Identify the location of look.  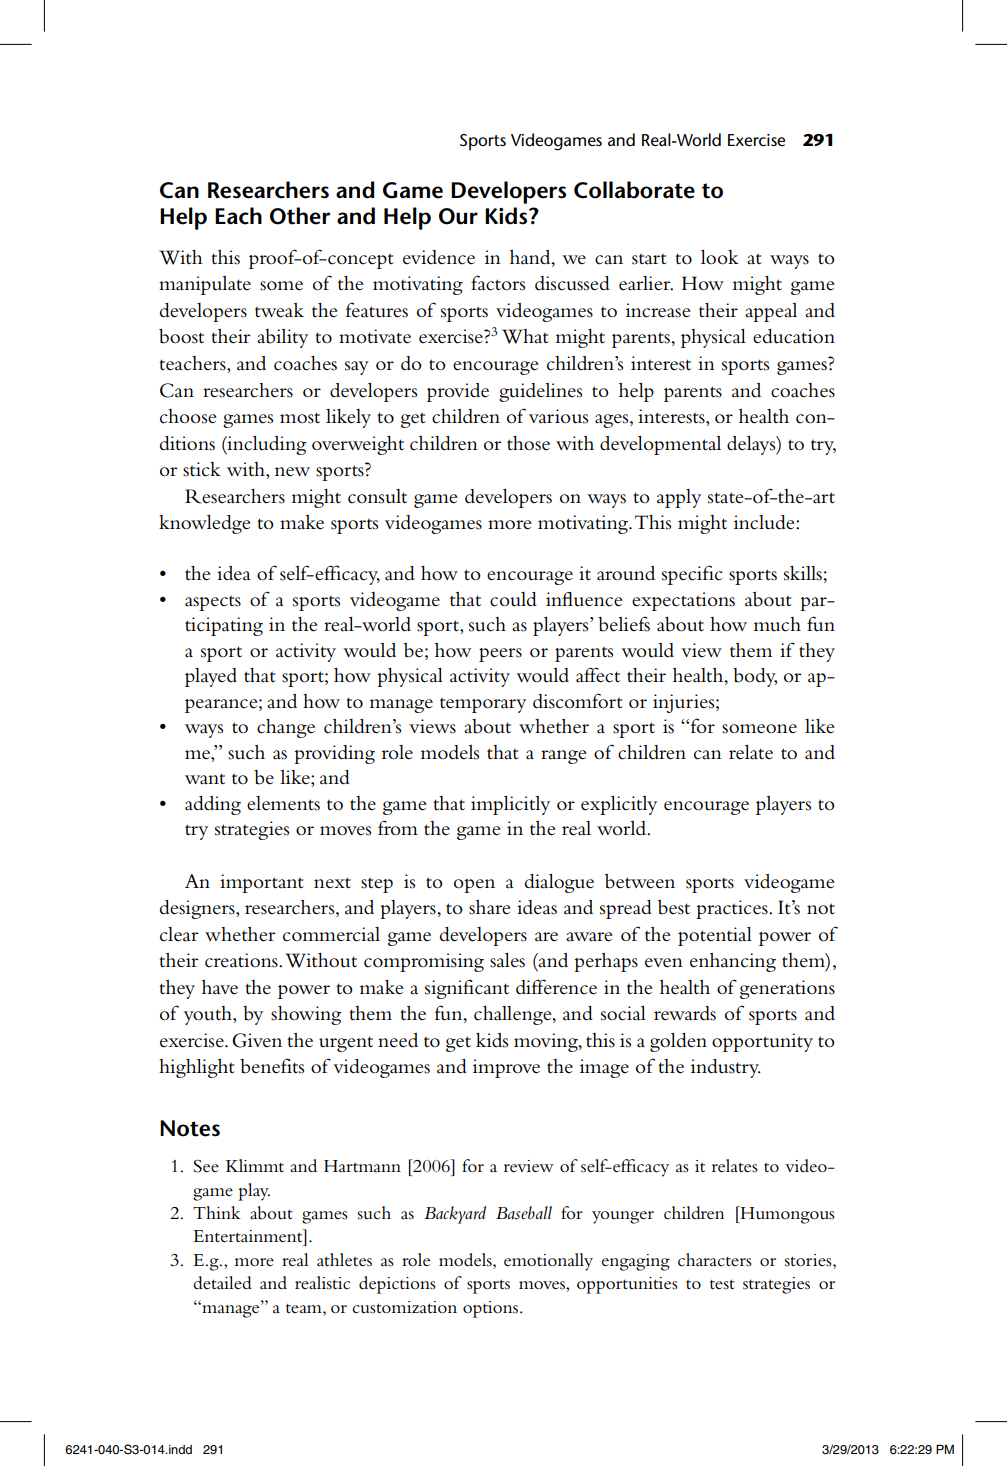
(720, 257).
